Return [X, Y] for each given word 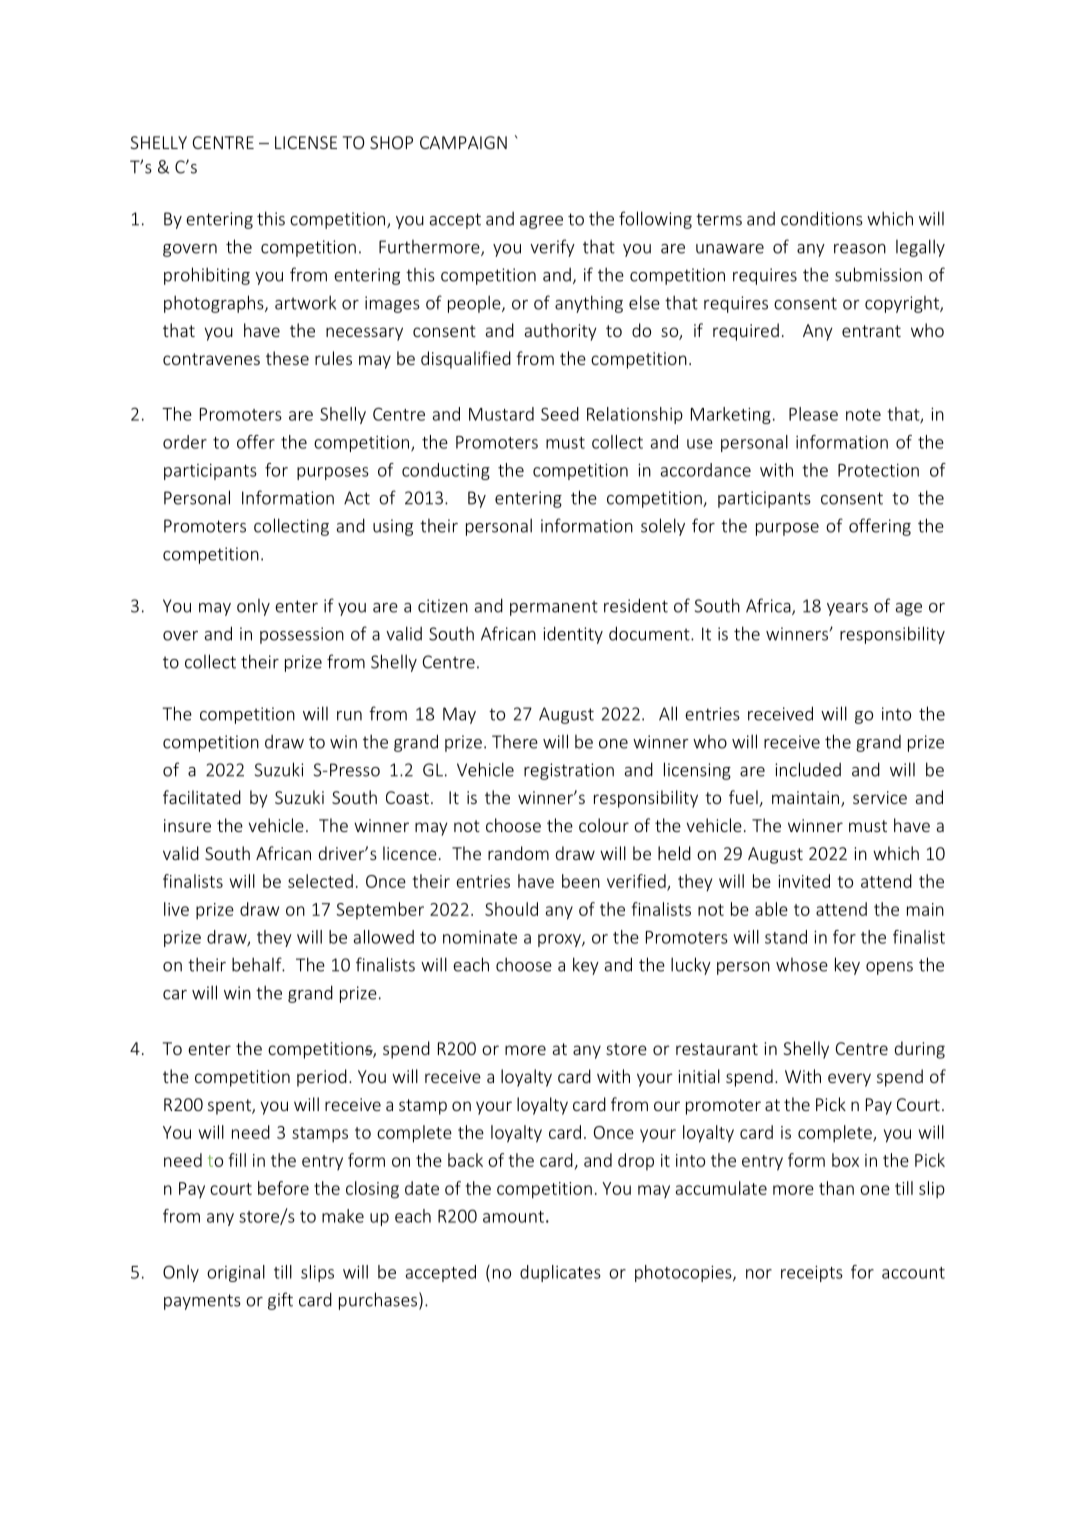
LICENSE [306, 142]
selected [320, 881]
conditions [822, 218]
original [236, 1273]
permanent [554, 608]
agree [541, 222]
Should [511, 909]
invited [804, 881]
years [847, 609]
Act [357, 498]
